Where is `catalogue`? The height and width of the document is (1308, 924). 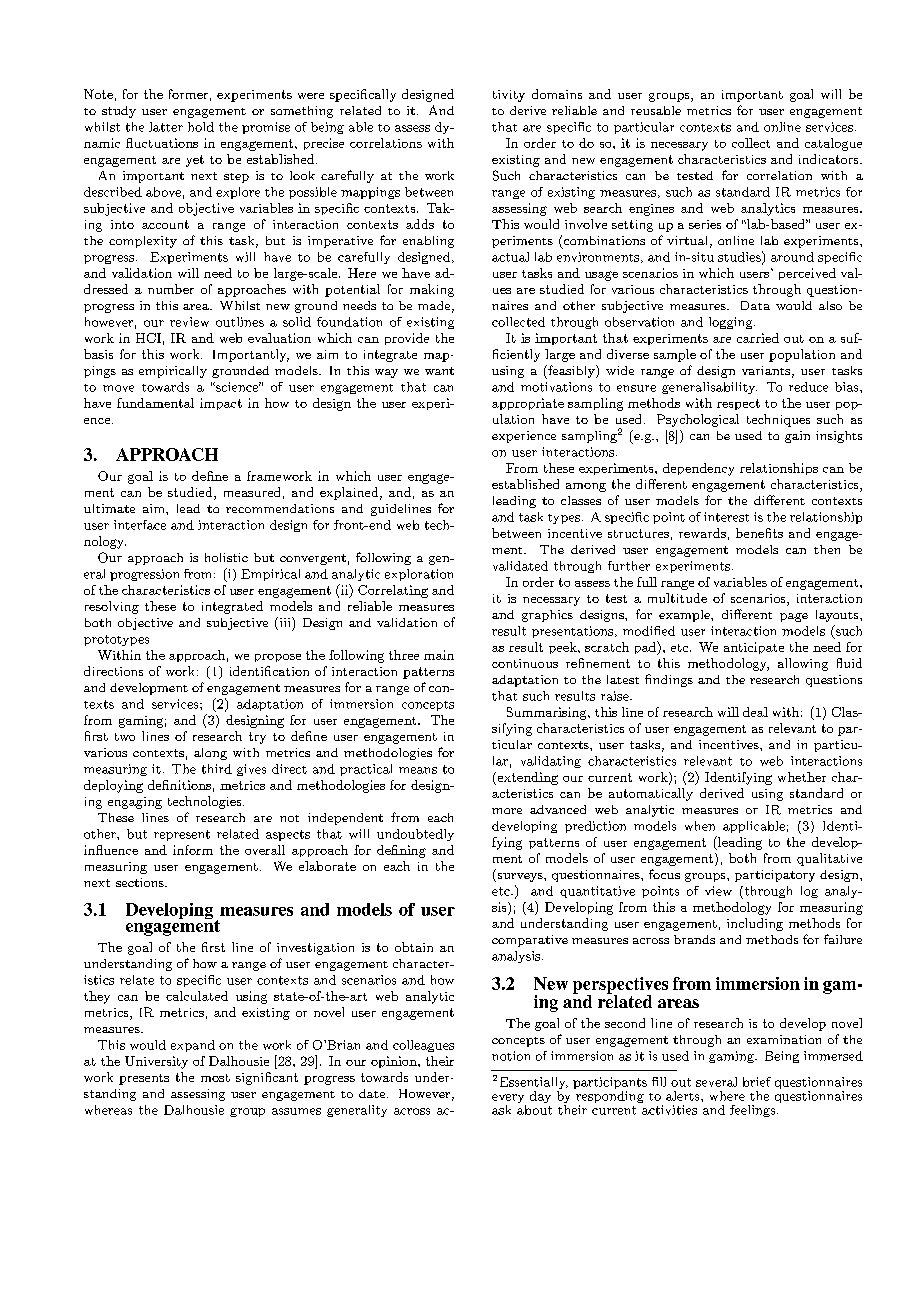
catalogue is located at coordinates (833, 144).
